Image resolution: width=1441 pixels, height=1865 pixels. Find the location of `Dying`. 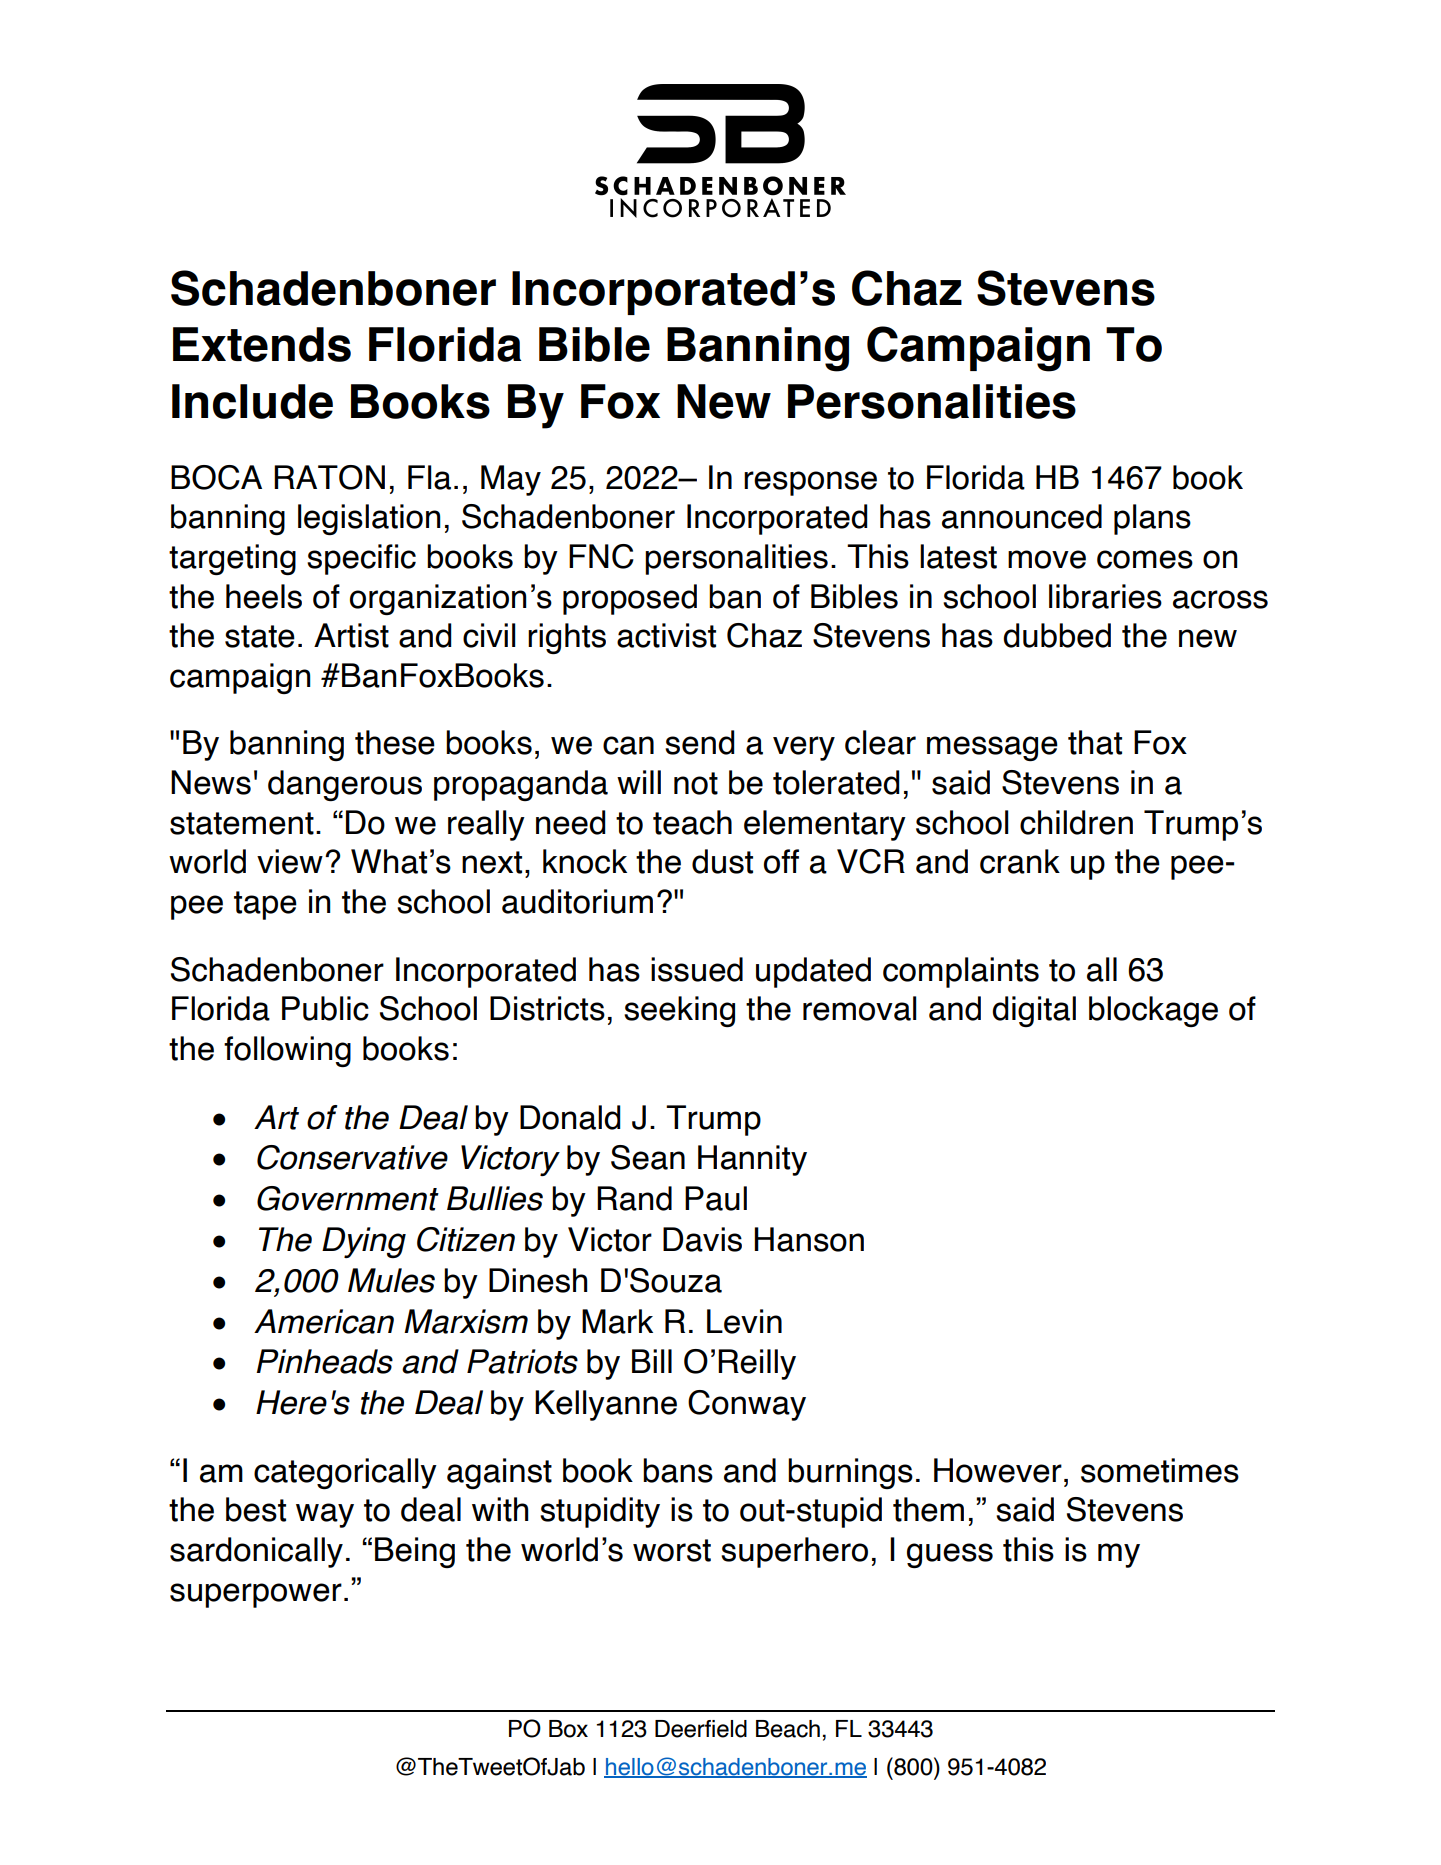

Dying is located at coordinates (364, 1242).
